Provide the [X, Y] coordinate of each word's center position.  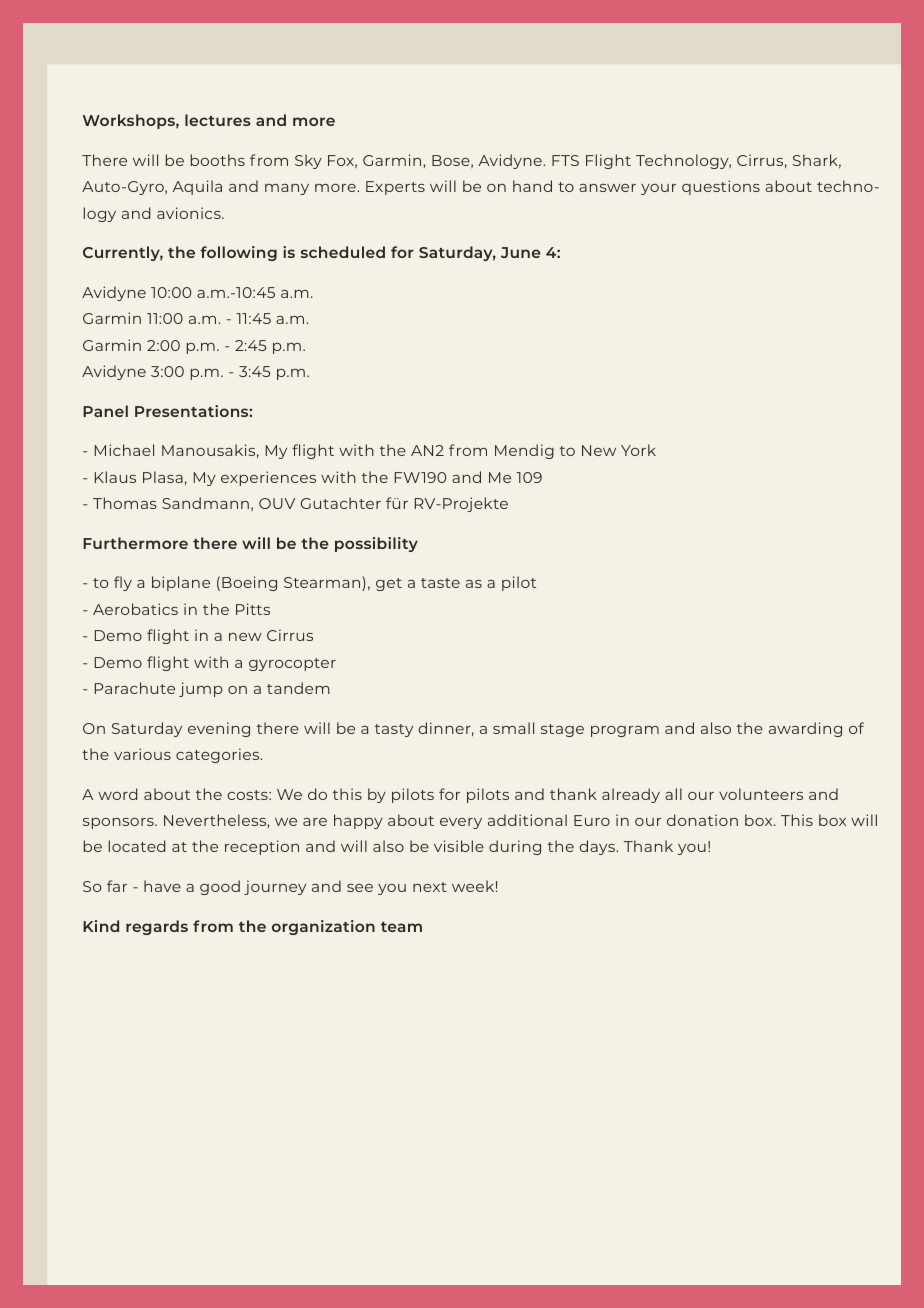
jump [201, 689]
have [162, 886]
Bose [452, 161]
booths [218, 160]
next [430, 887]
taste [440, 583]
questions [721, 187]
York [638, 450]
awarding [805, 729]
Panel [105, 411]
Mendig [524, 451]
